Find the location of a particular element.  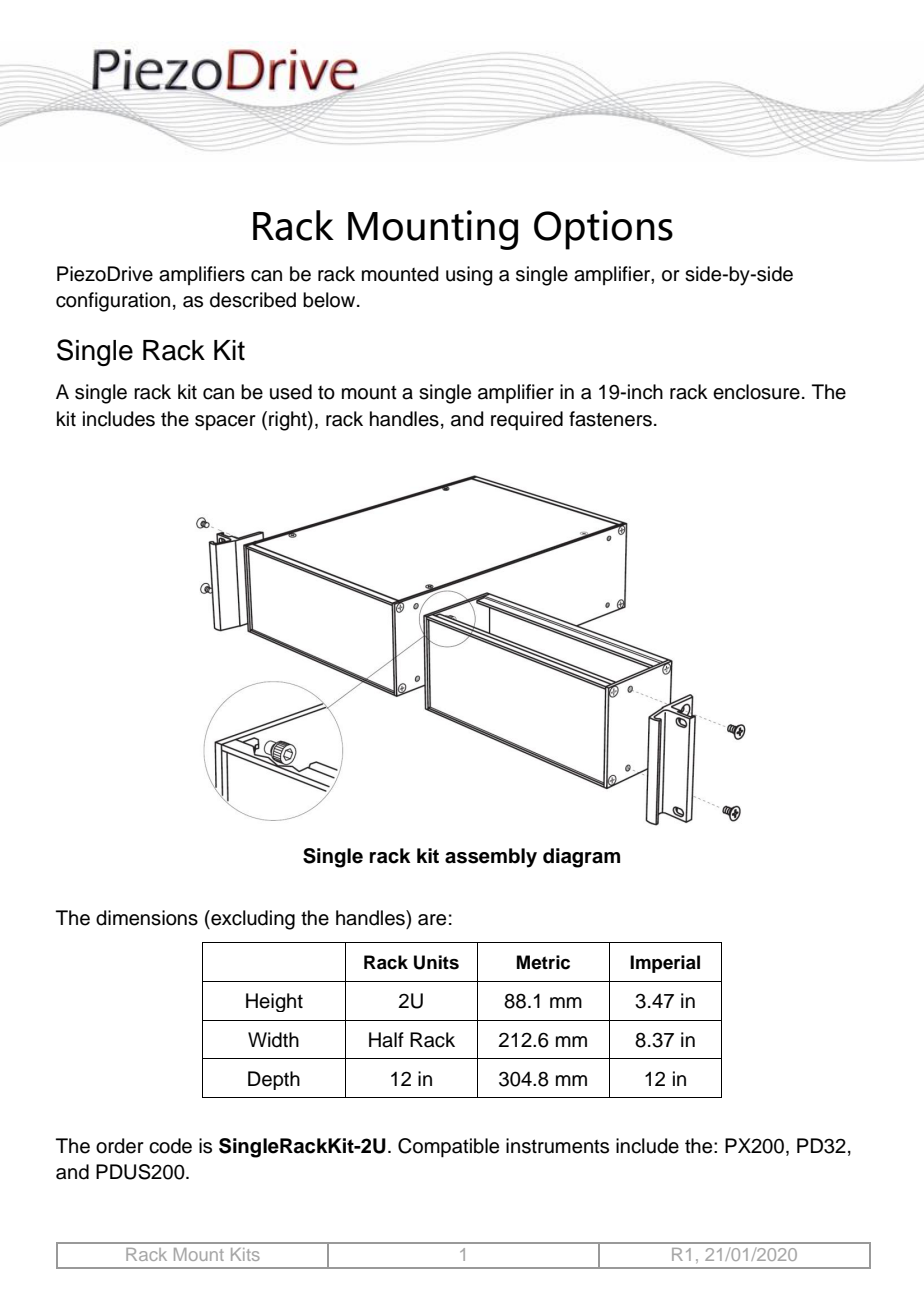

described is located at coordinates (253, 300).
